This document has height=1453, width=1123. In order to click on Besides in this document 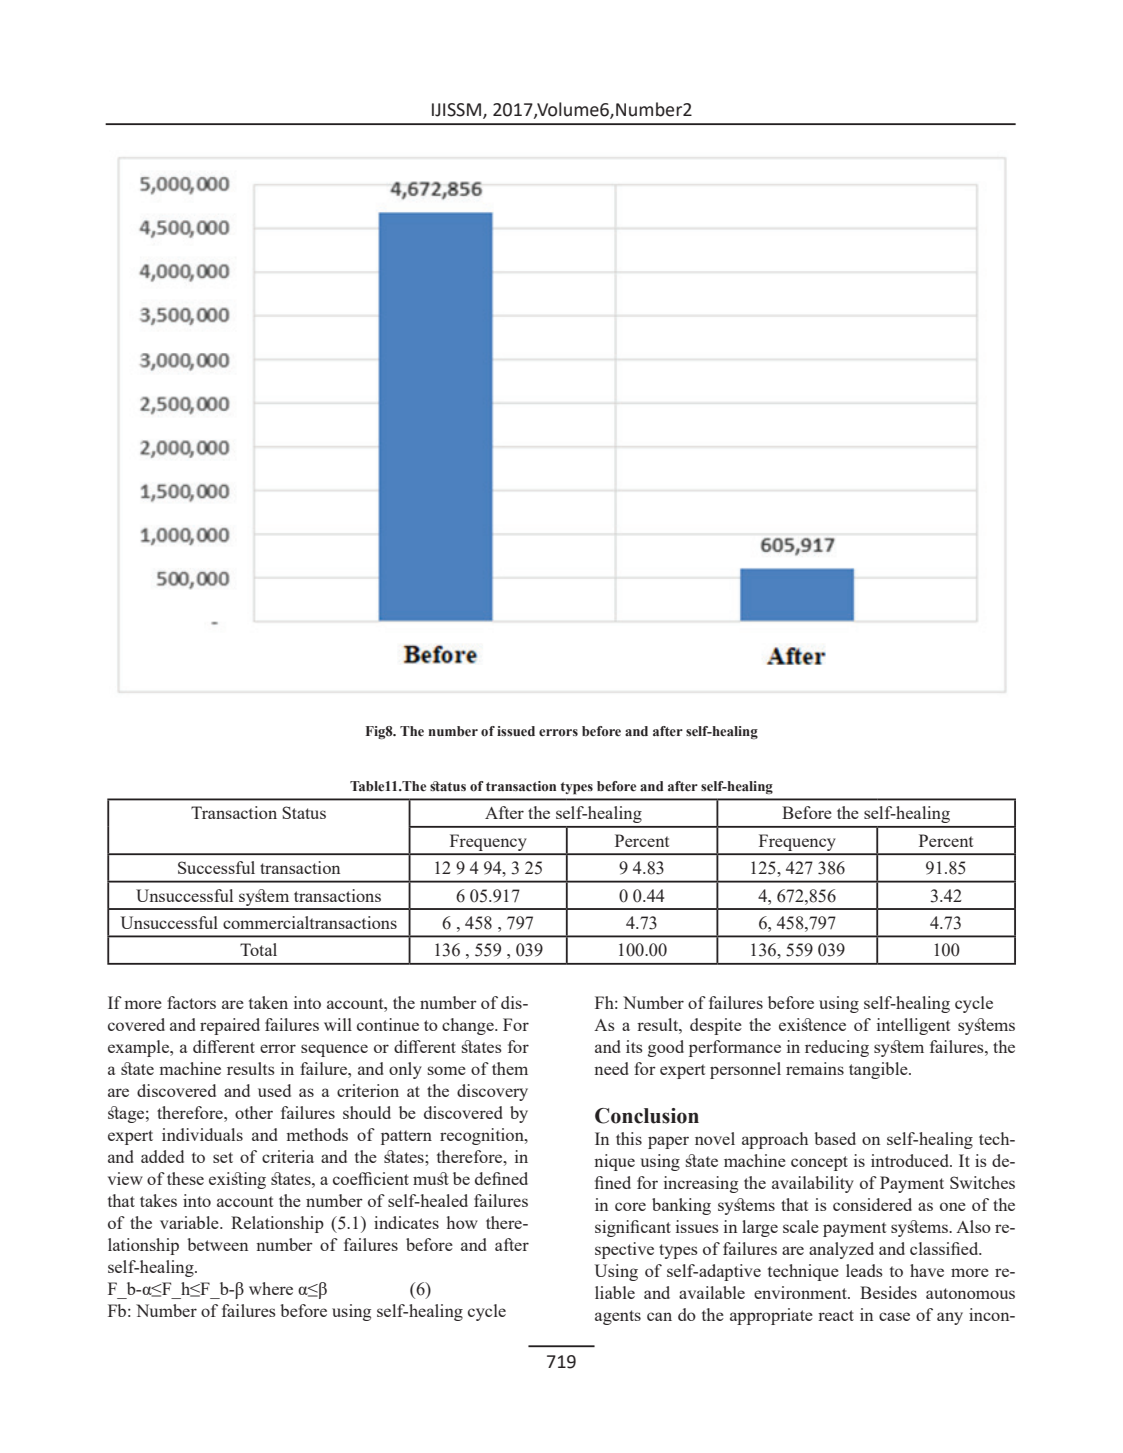, I will do `click(888, 1292)`.
